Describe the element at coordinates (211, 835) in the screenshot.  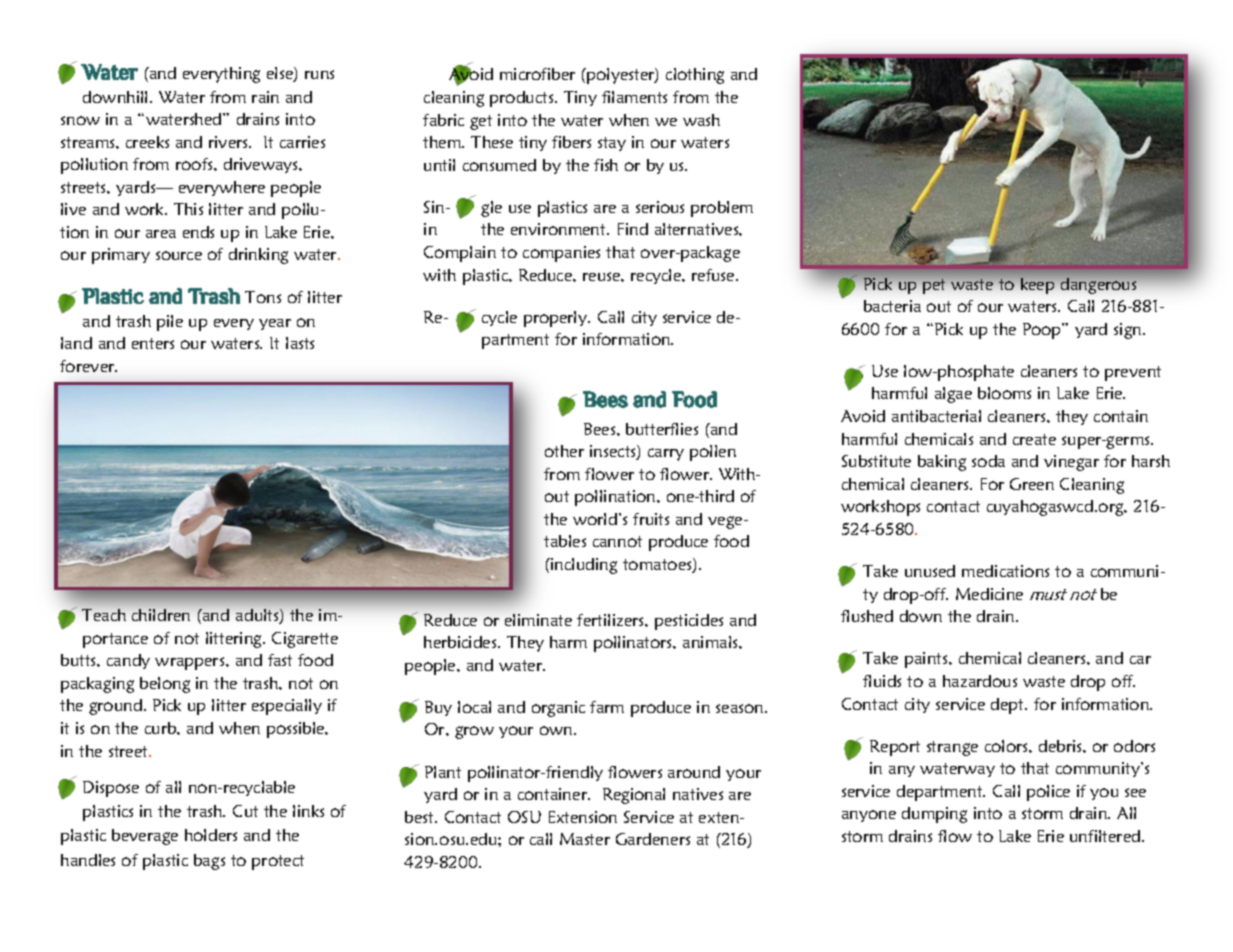
I see `holders` at that location.
